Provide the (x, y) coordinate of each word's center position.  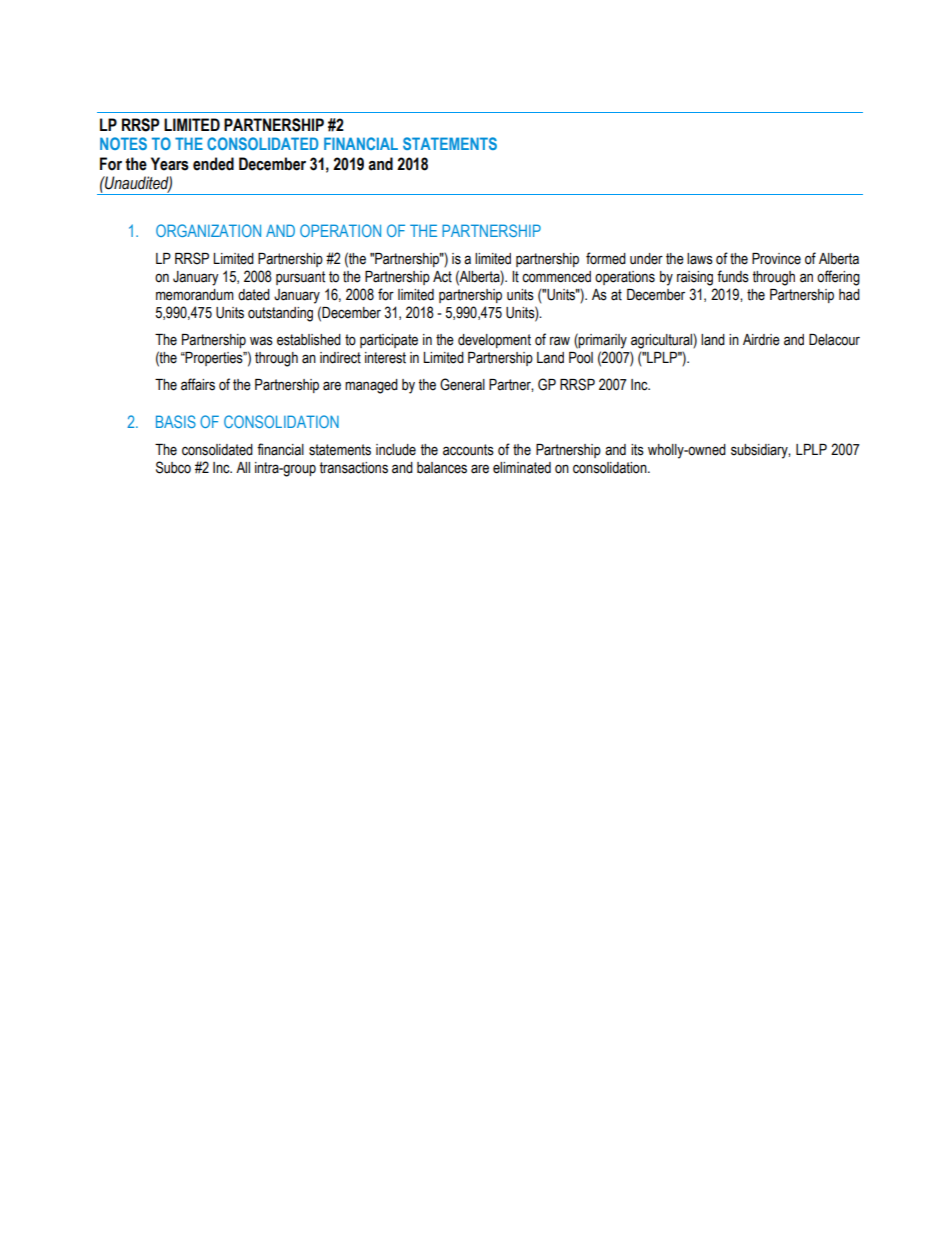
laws (700, 259)
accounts (468, 450)
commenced (556, 277)
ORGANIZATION (208, 230)
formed (606, 258)
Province (776, 259)
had (849, 295)
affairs (198, 384)
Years (170, 164)
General (462, 384)
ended (213, 164)
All (243, 467)
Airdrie (761, 340)
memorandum (195, 295)
